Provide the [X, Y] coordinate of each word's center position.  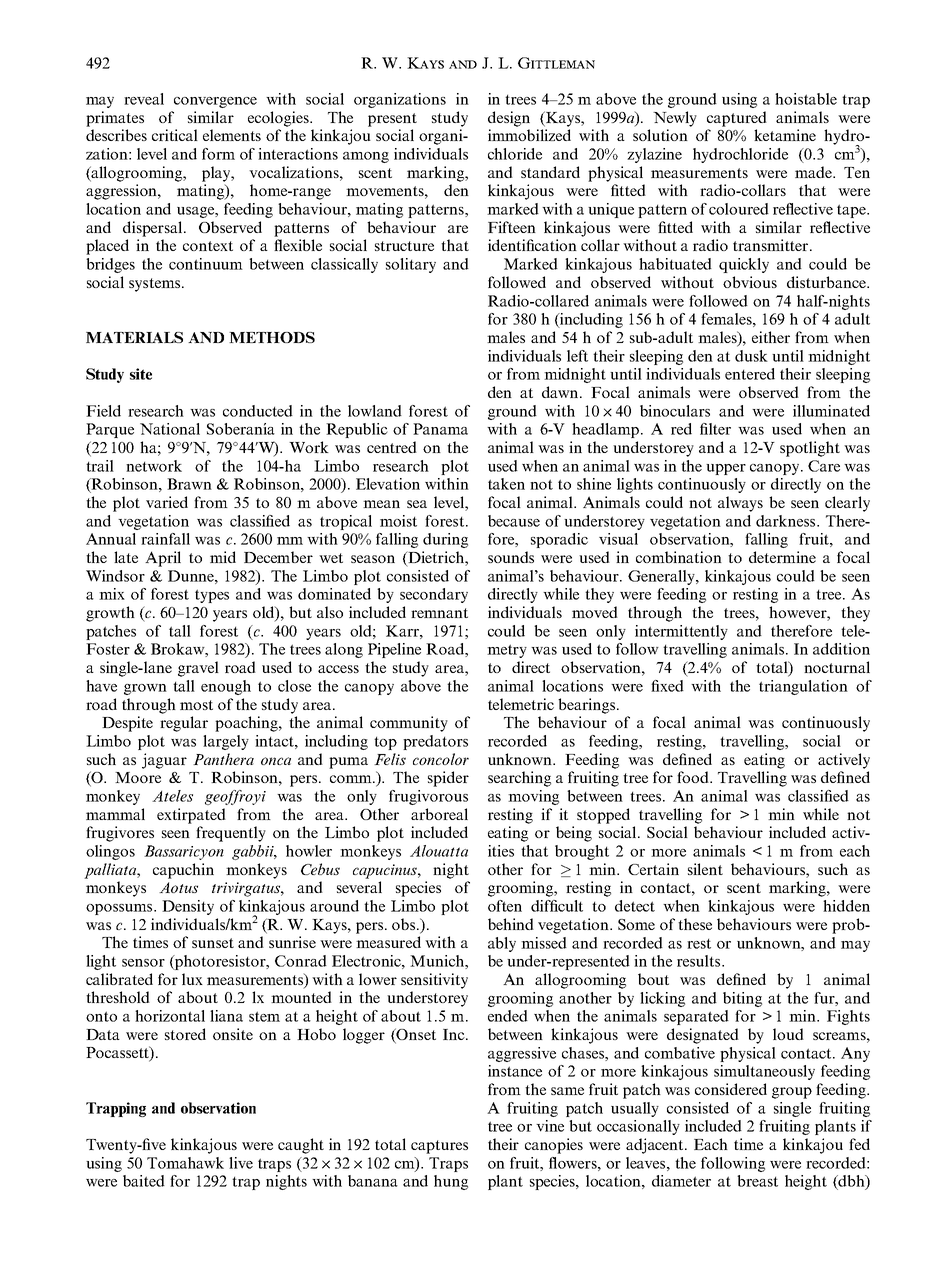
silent [705, 869]
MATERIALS [134, 337]
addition [841, 649]
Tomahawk [185, 1163]
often [505, 906]
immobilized [529, 135]
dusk [751, 356]
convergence [215, 102]
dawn [561, 392]
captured [737, 119]
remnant [439, 613]
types [212, 596]
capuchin [183, 871]
